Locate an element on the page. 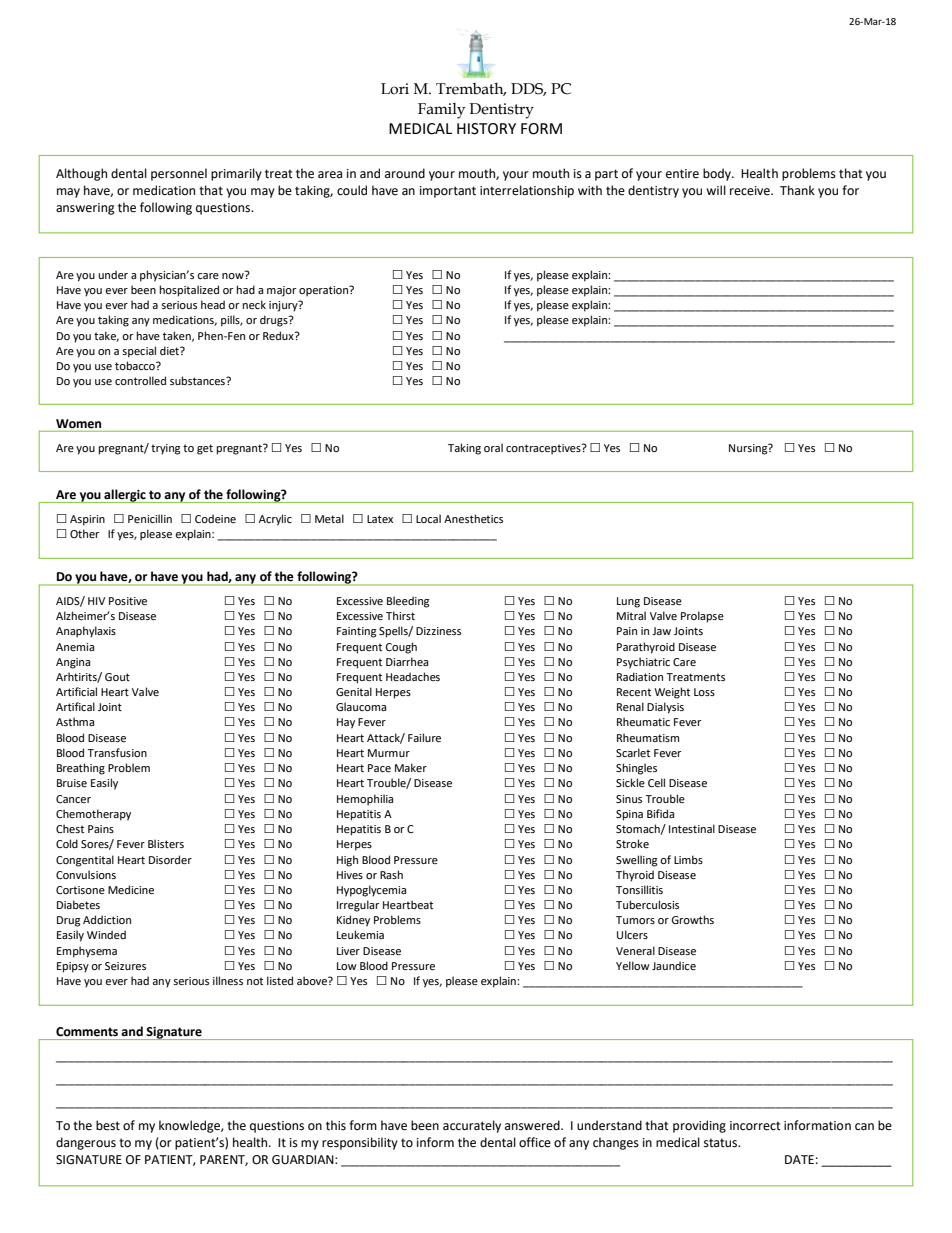 Image resolution: width=952 pixels, height=1233 pixels. personnel is located at coordinates (179, 174).
